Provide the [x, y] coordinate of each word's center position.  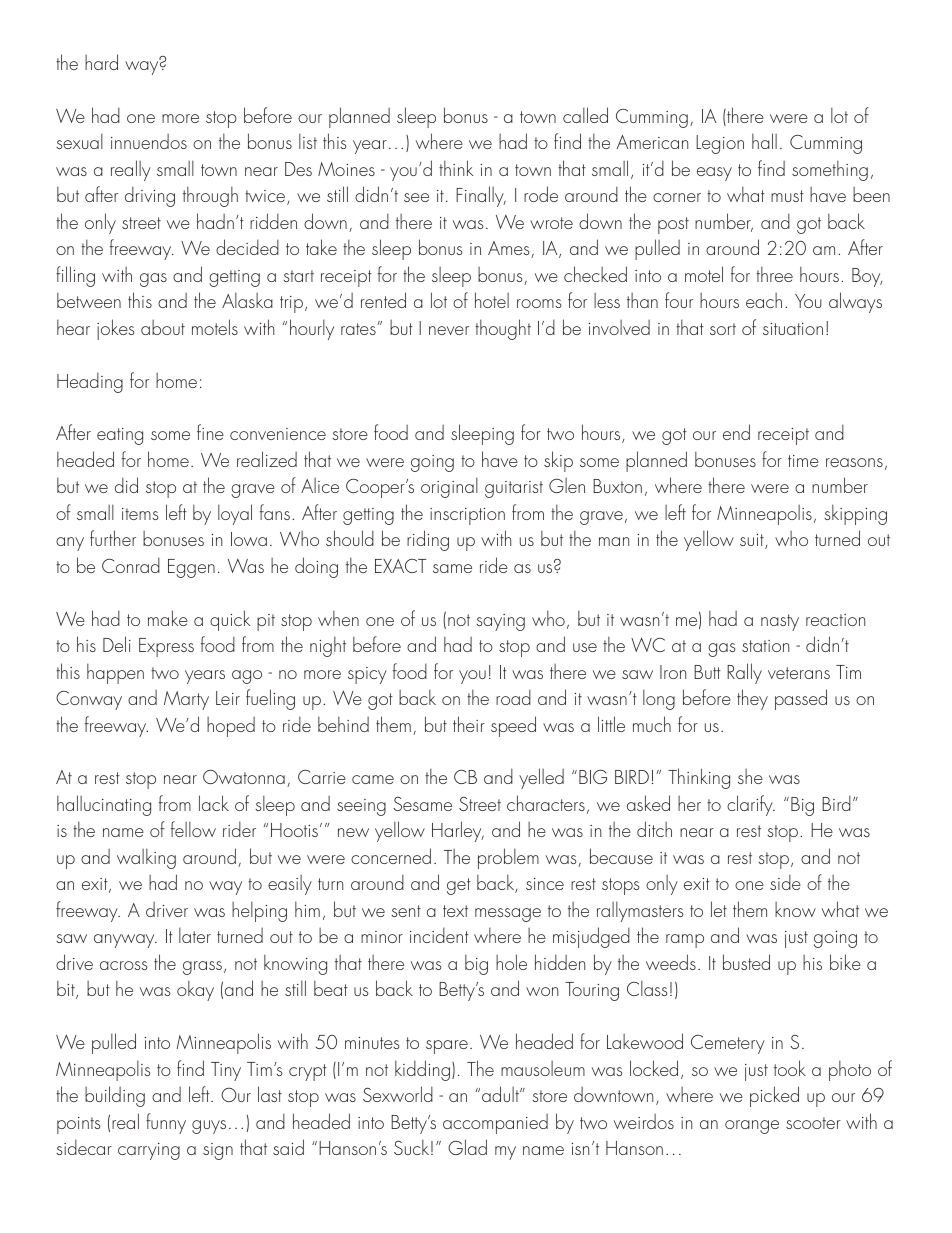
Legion [720, 144]
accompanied [495, 1124]
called [585, 115]
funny [166, 1123]
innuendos [149, 141]
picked [774, 1096]
